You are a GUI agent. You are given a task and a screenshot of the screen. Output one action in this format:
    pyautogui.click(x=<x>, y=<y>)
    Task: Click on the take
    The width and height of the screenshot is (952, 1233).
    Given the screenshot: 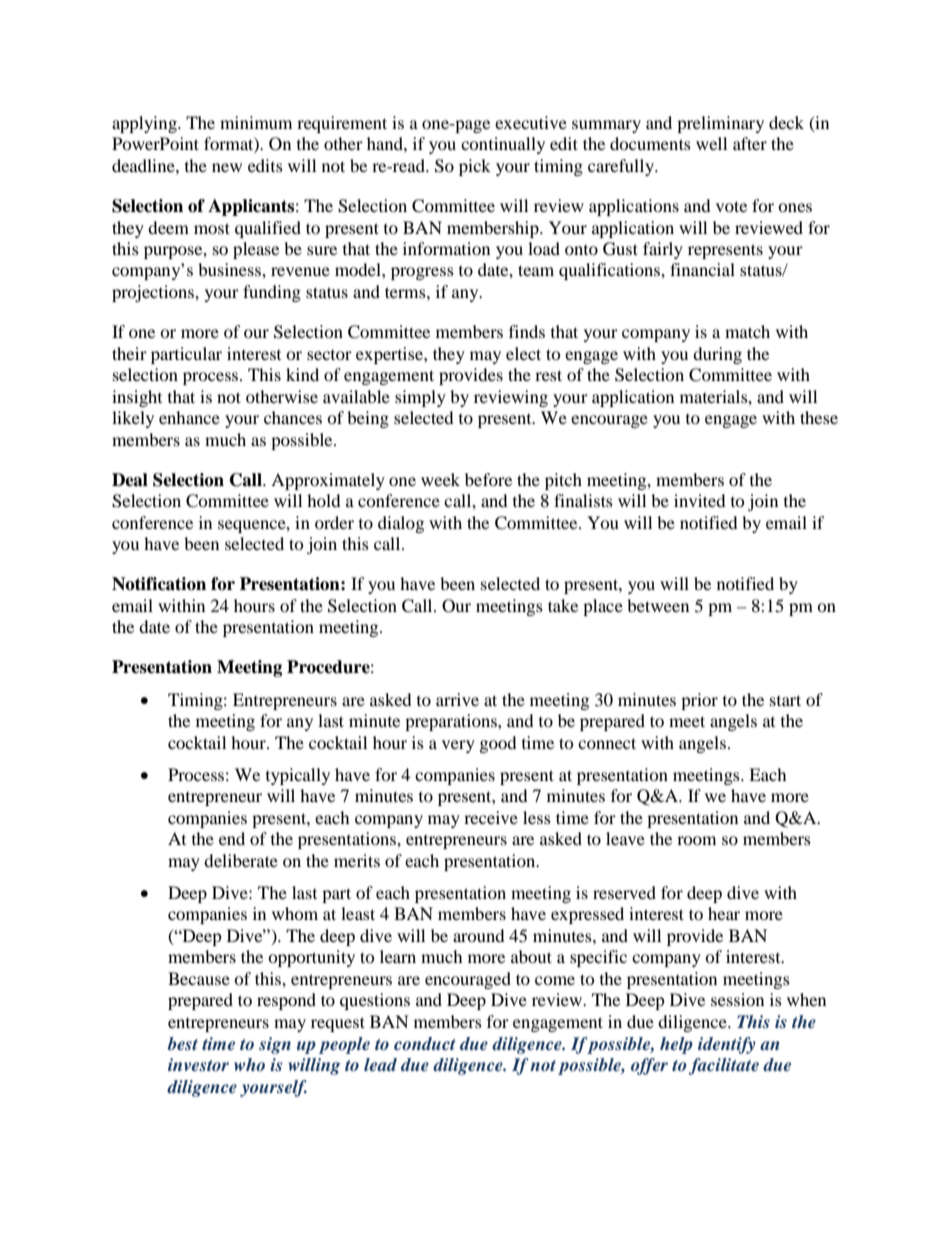 What is the action you would take?
    pyautogui.click(x=563, y=605)
